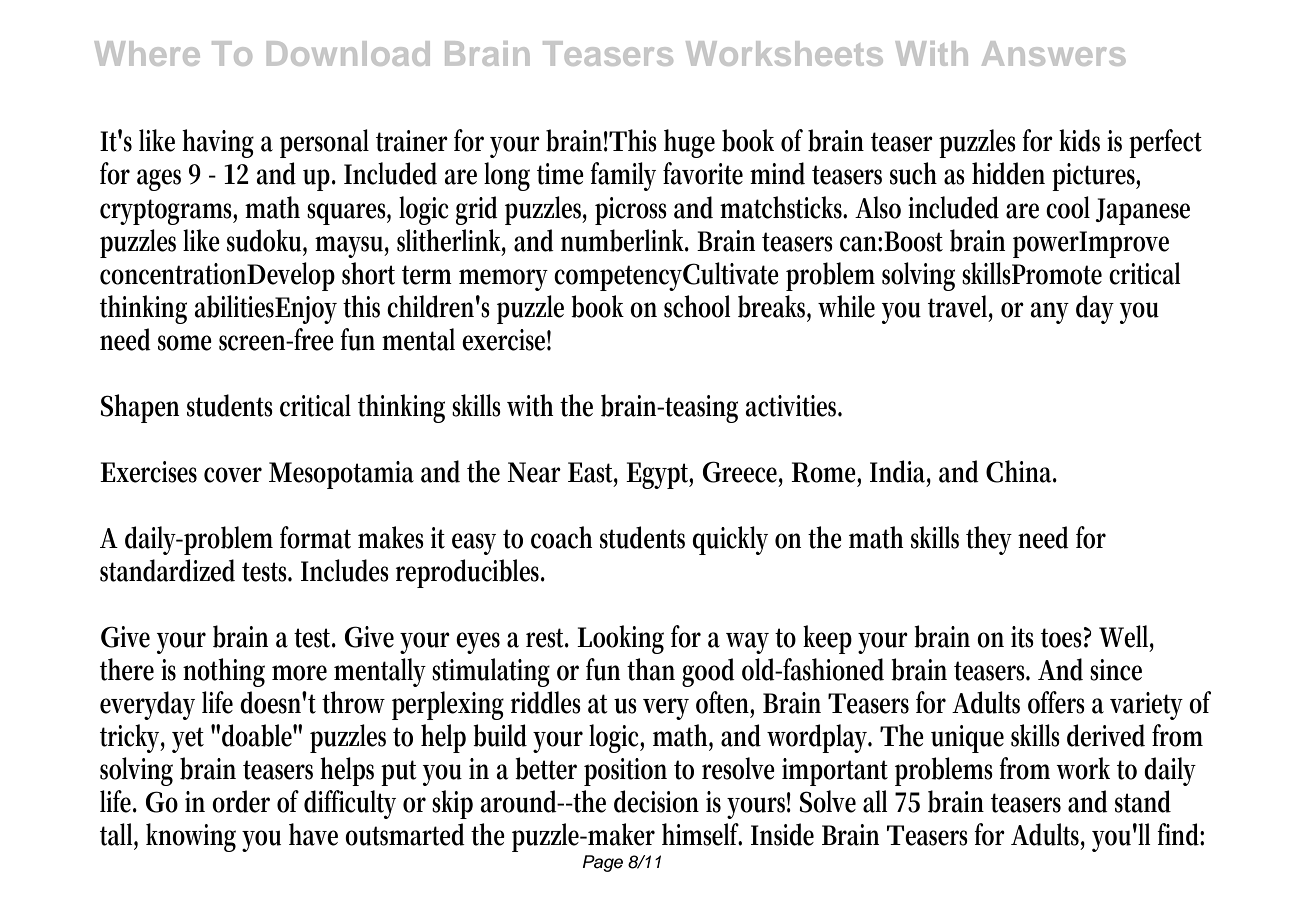  What do you see at coordinates (348, 53) in the image?
I see `Download` at bounding box center [348, 53].
